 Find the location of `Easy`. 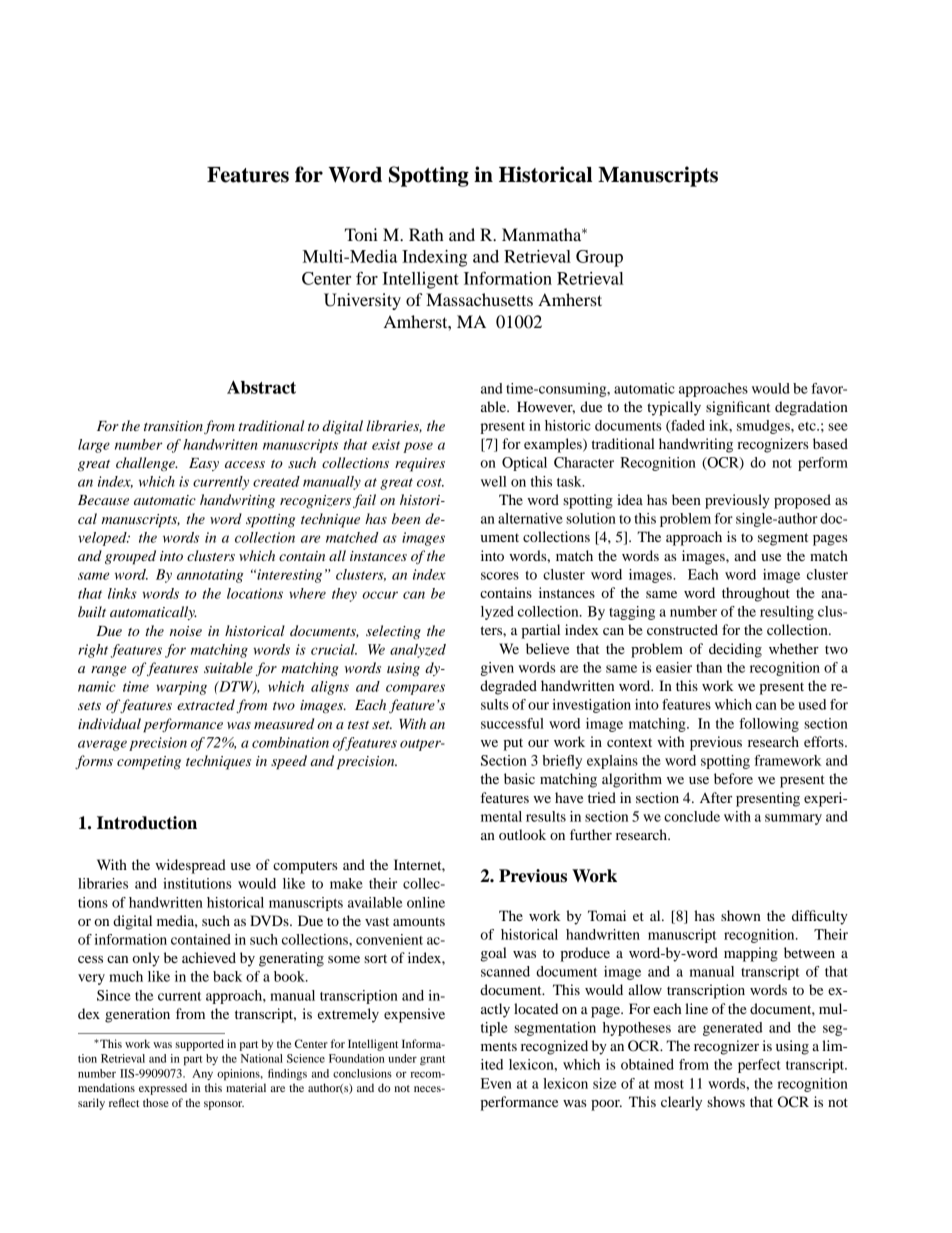

Easy is located at coordinates (204, 464).
